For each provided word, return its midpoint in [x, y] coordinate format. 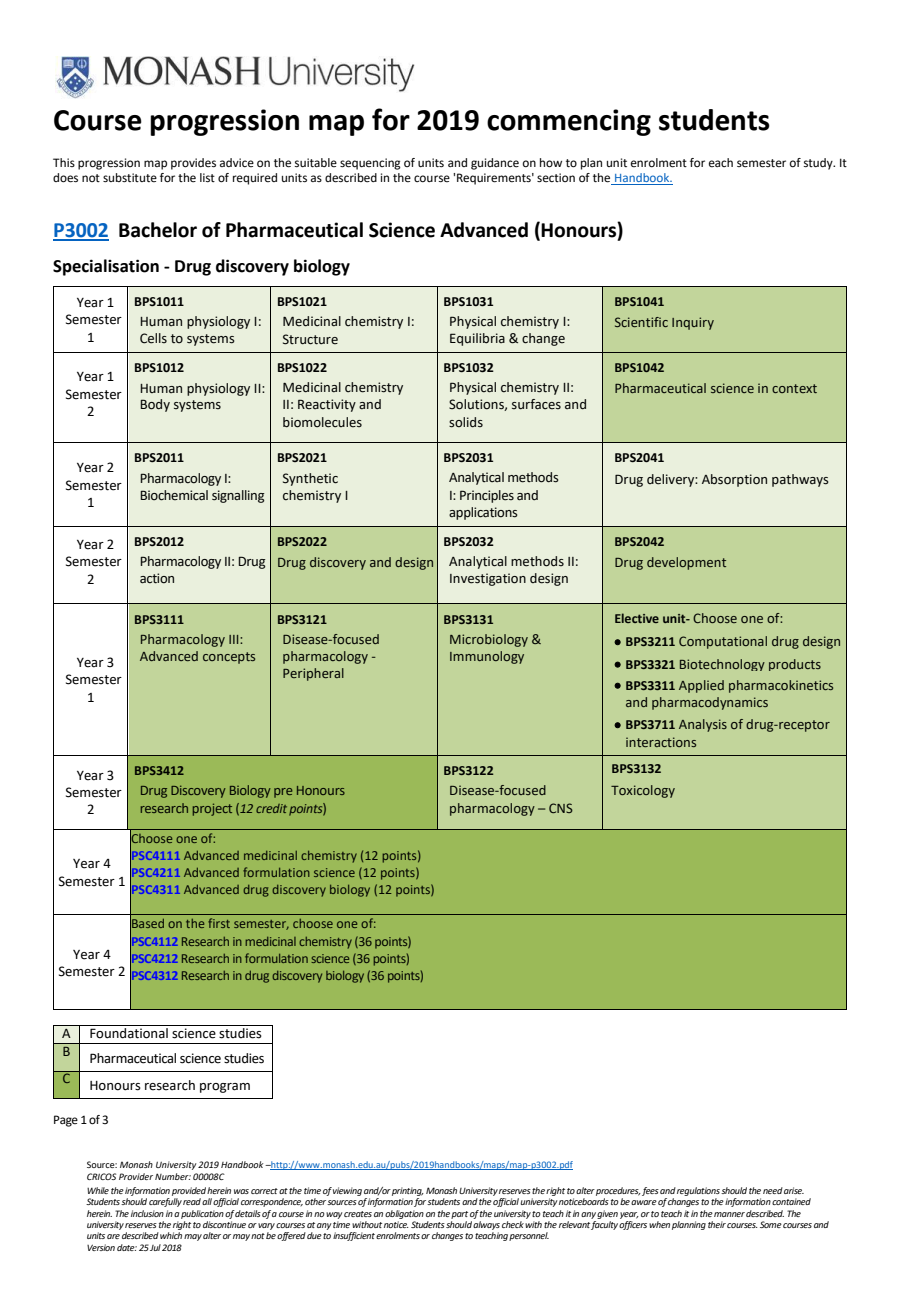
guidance [495, 164]
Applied [701, 686]
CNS [561, 808]
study [819, 164]
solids [466, 422]
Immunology [487, 657]
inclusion [147, 1213]
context [794, 388]
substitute [130, 177]
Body [155, 405]
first [219, 923]
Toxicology [643, 791]
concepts [229, 658]
